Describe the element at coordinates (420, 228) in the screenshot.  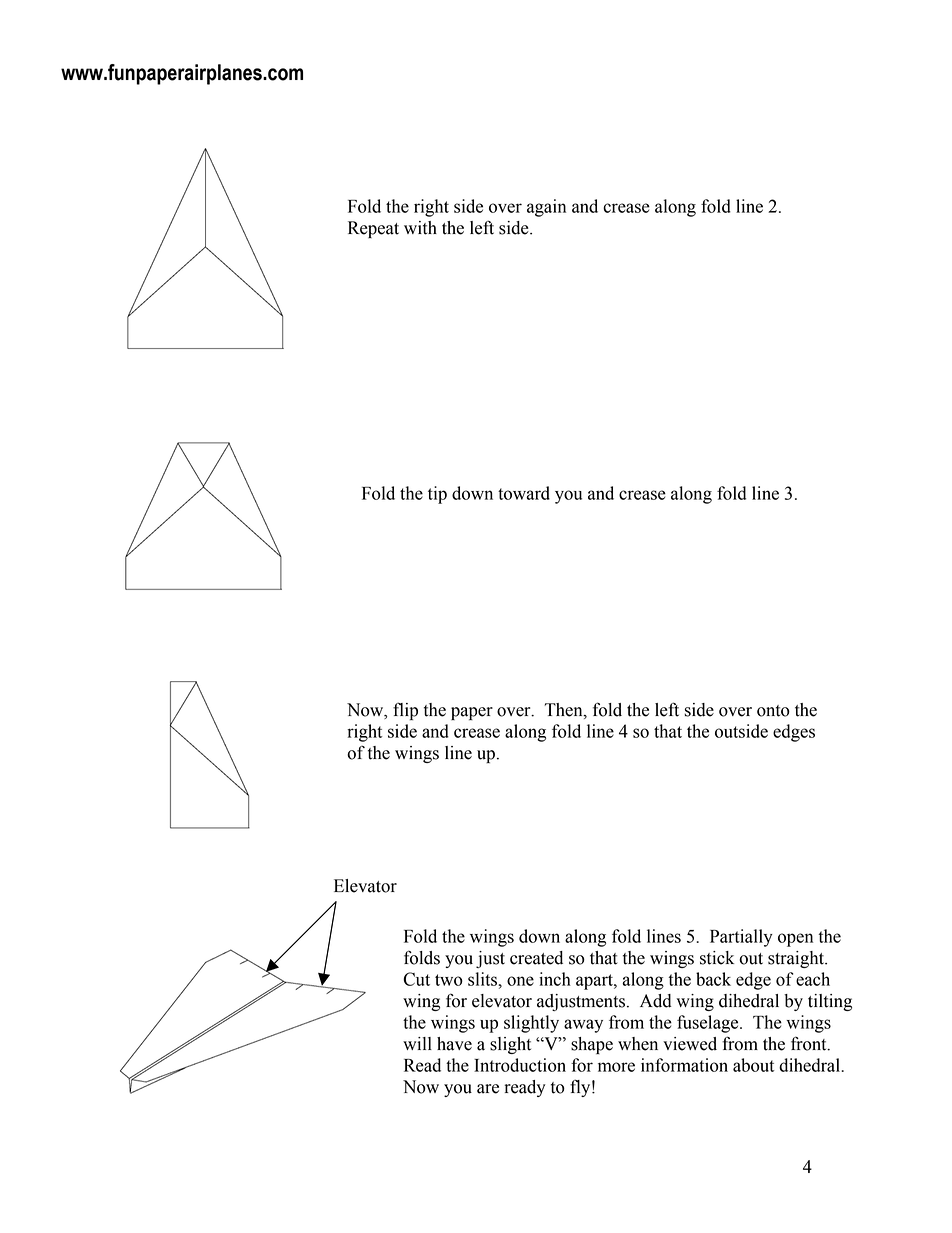
I see `with` at that location.
